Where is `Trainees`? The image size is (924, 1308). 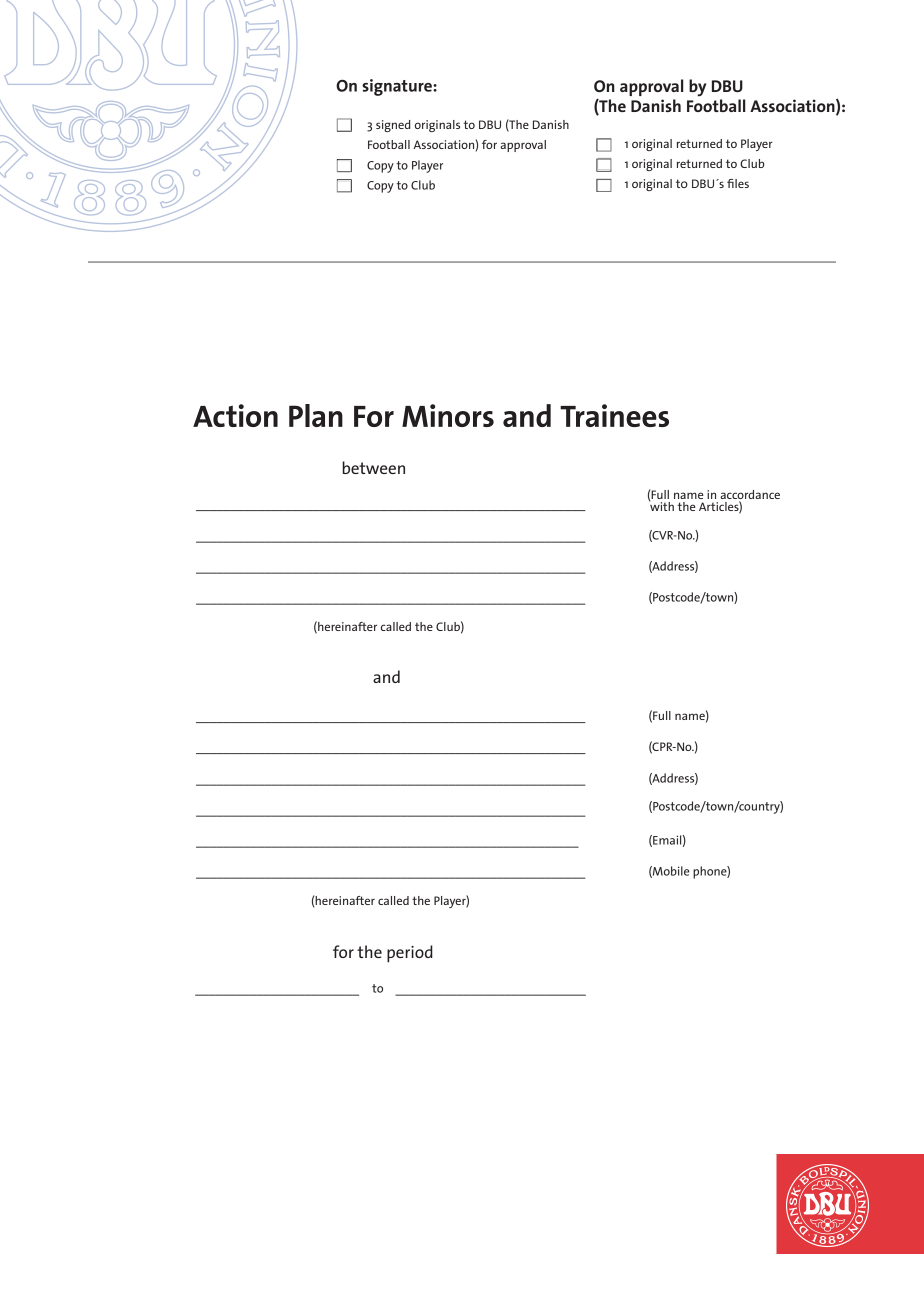 Trainees is located at coordinates (614, 415).
